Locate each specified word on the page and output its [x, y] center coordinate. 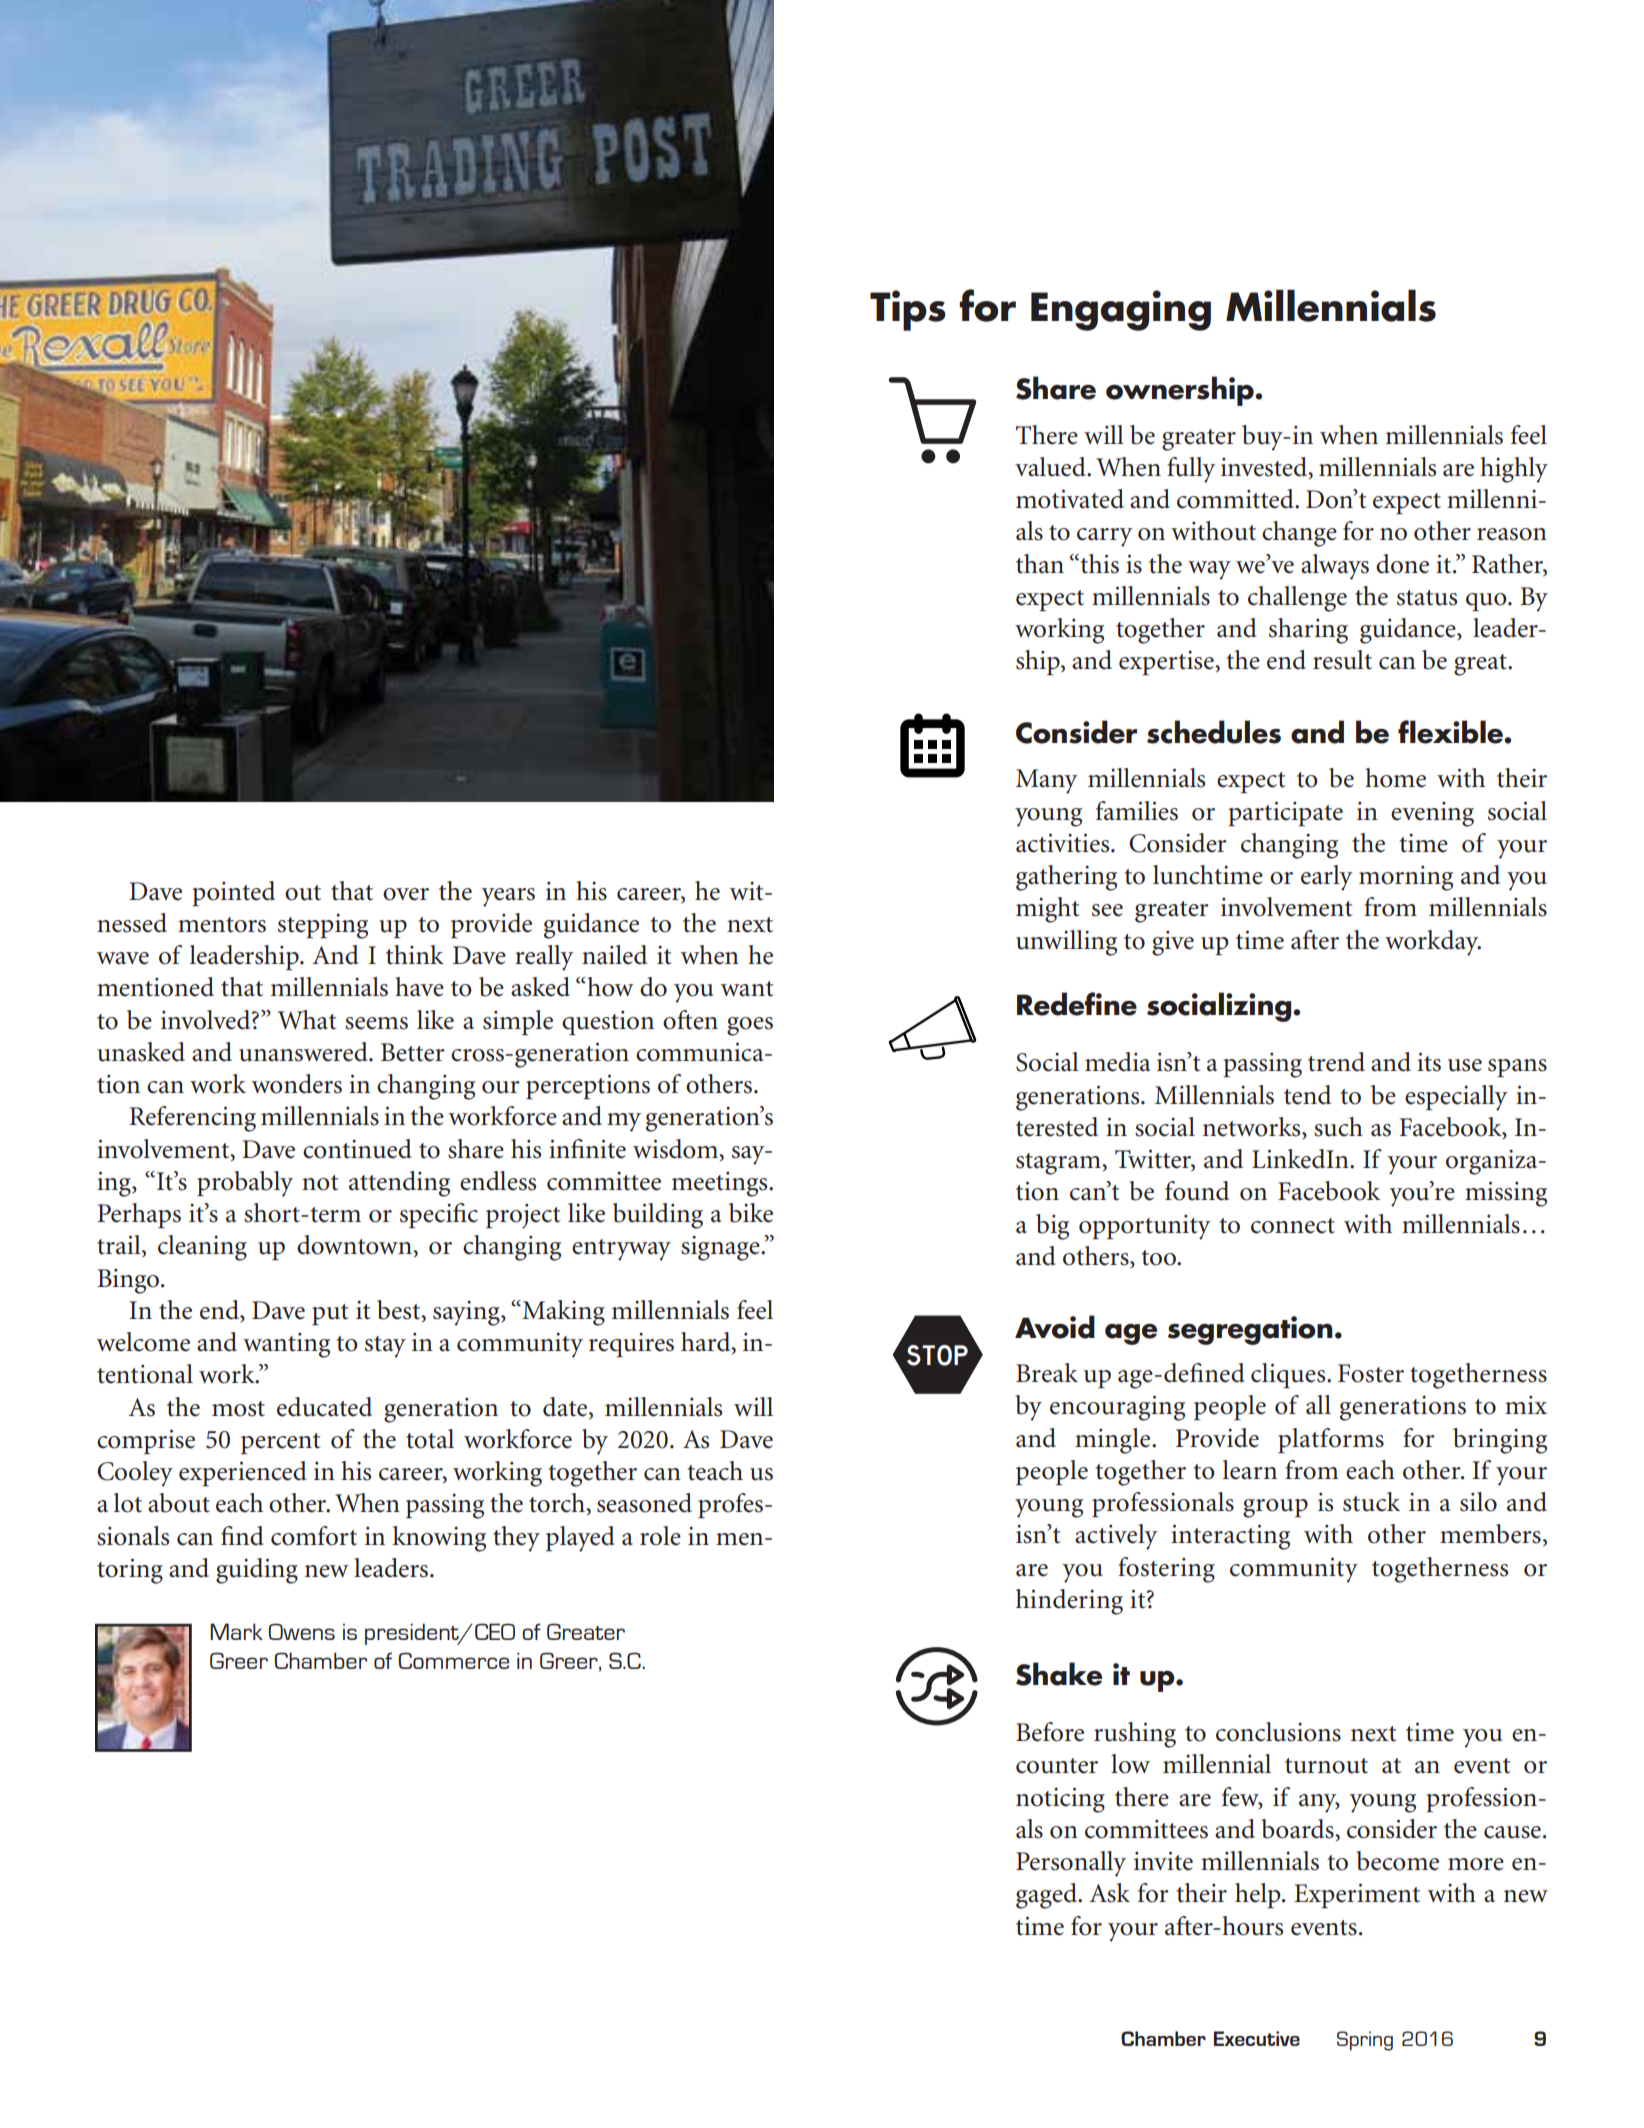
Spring [1365, 2041]
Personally [1071, 1864]
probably [245, 1184]
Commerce [454, 1660]
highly [1514, 470]
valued [1051, 467]
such [1338, 1127]
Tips [908, 310]
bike [751, 1213]
